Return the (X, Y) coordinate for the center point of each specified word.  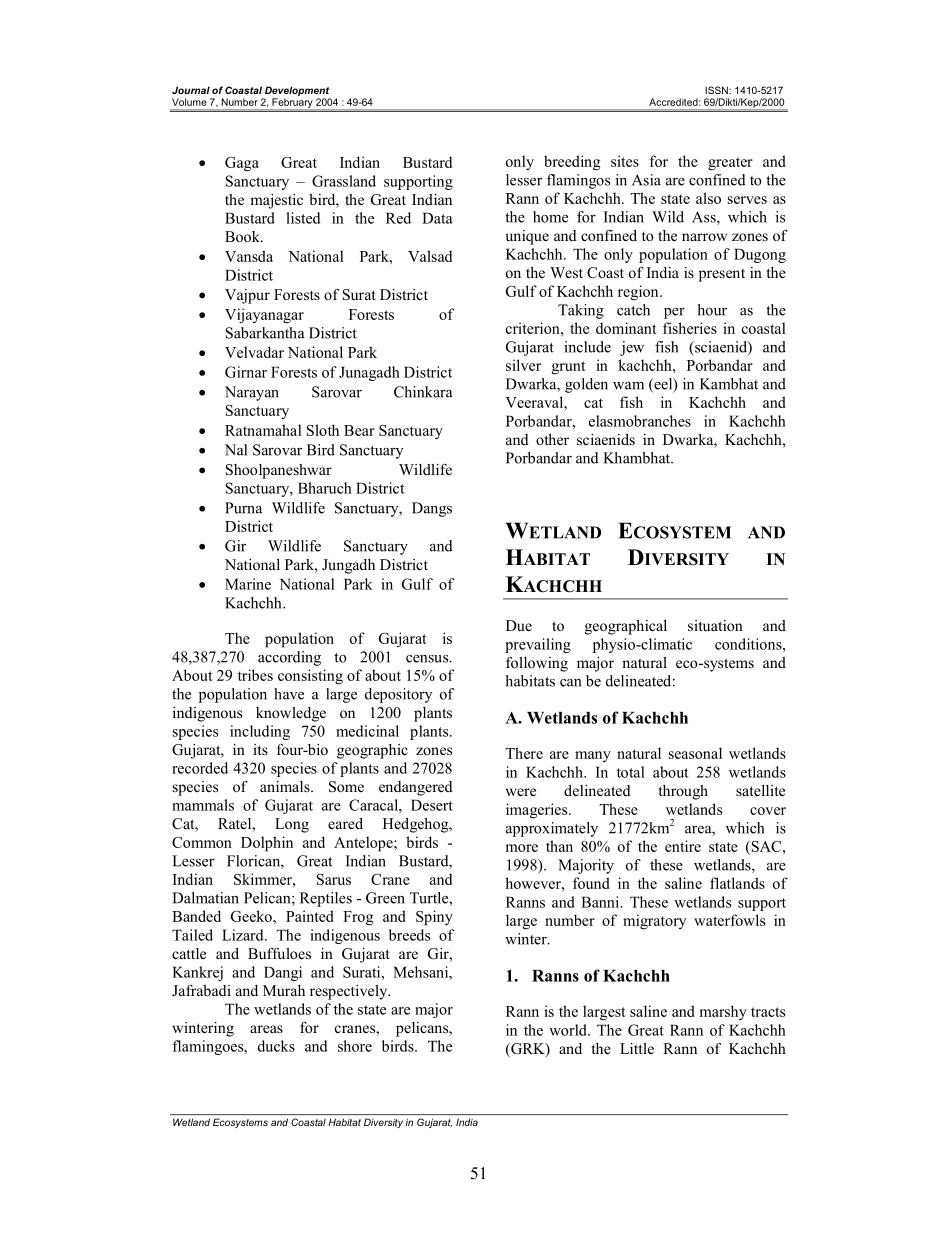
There (524, 753)
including (260, 732)
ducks (276, 1046)
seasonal (695, 753)
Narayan (252, 393)
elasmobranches (640, 421)
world (569, 1030)
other (552, 439)
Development (297, 91)
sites (625, 161)
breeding (572, 163)
